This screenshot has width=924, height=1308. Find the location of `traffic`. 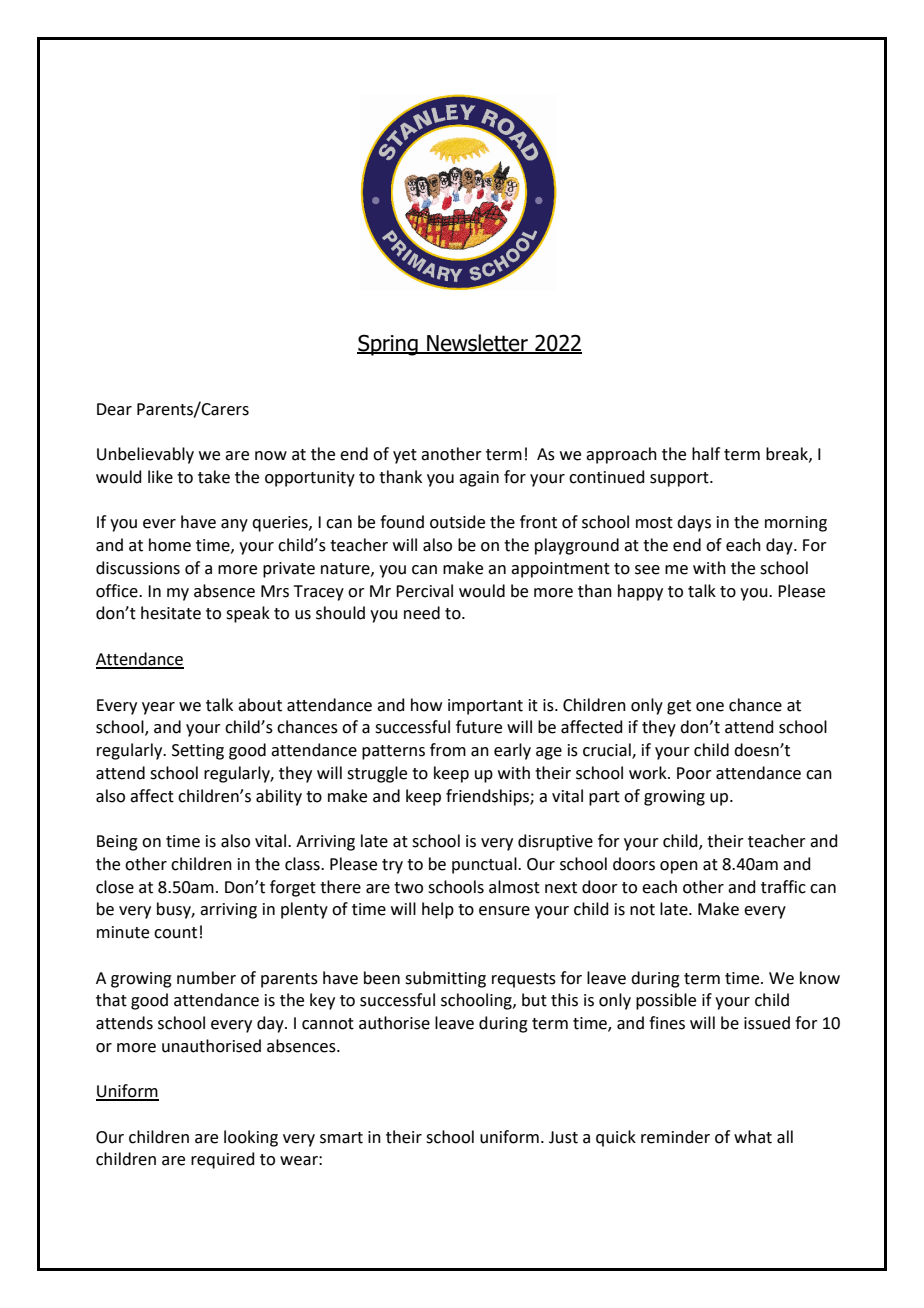

traffic is located at coordinates (783, 887).
